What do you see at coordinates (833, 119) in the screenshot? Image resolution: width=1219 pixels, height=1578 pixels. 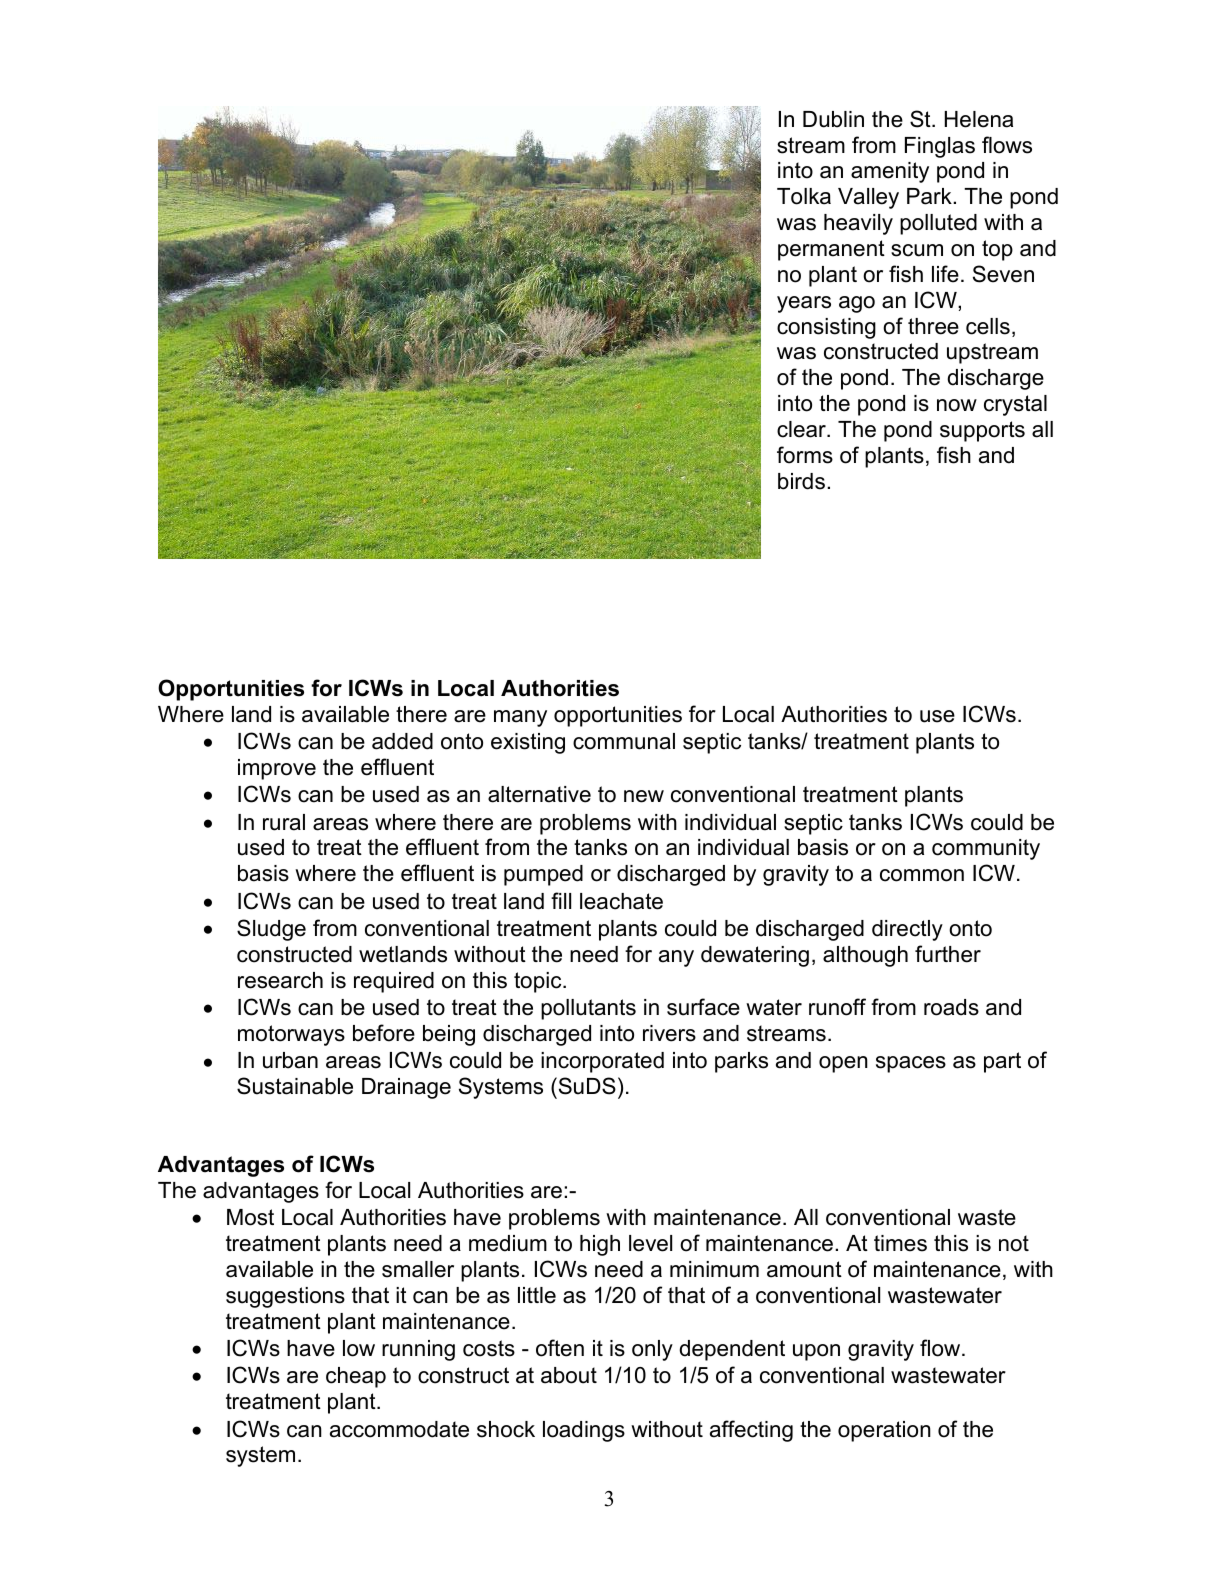 I see `Dublin` at bounding box center [833, 119].
